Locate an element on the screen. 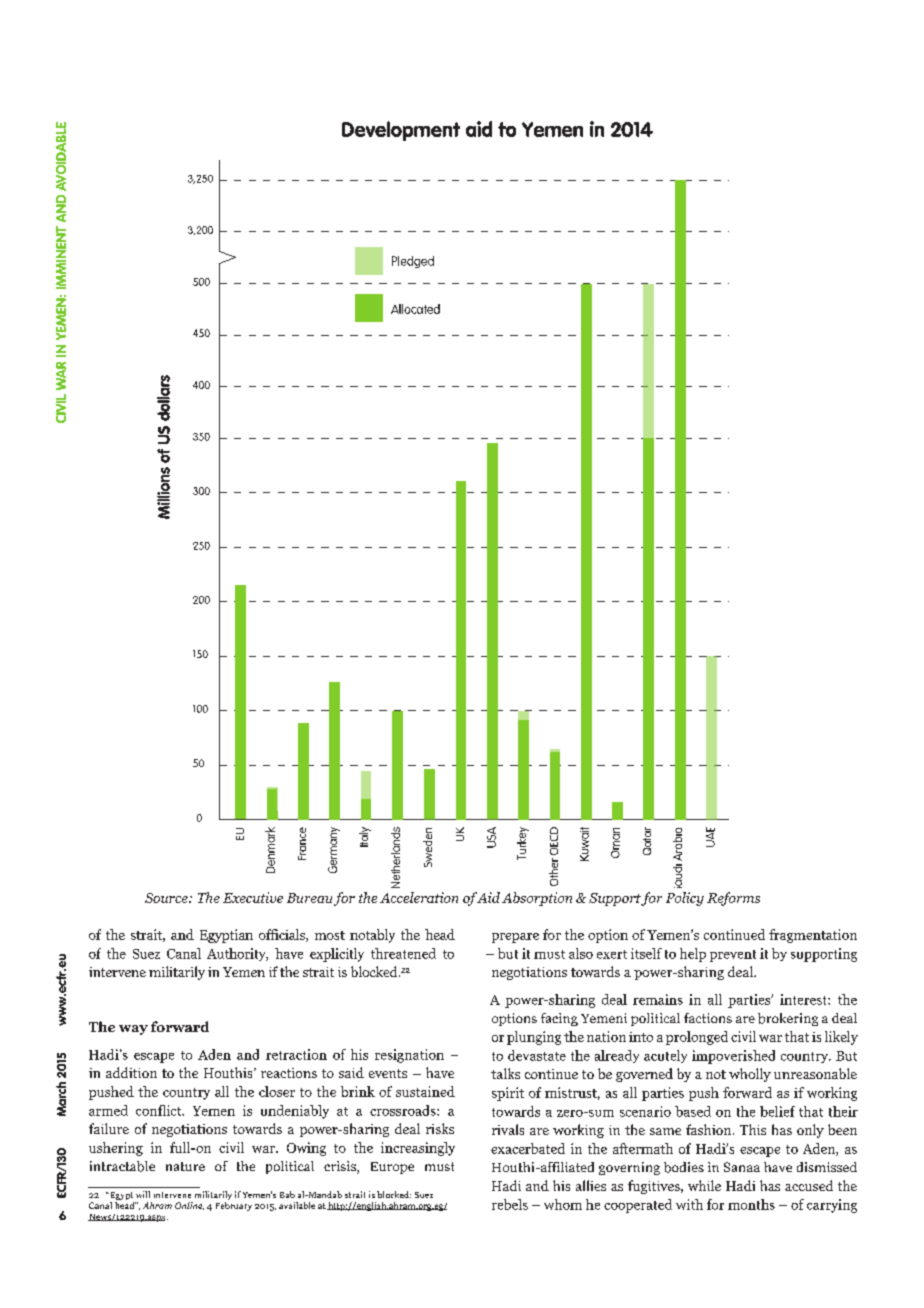  Executive is located at coordinates (253, 897).
